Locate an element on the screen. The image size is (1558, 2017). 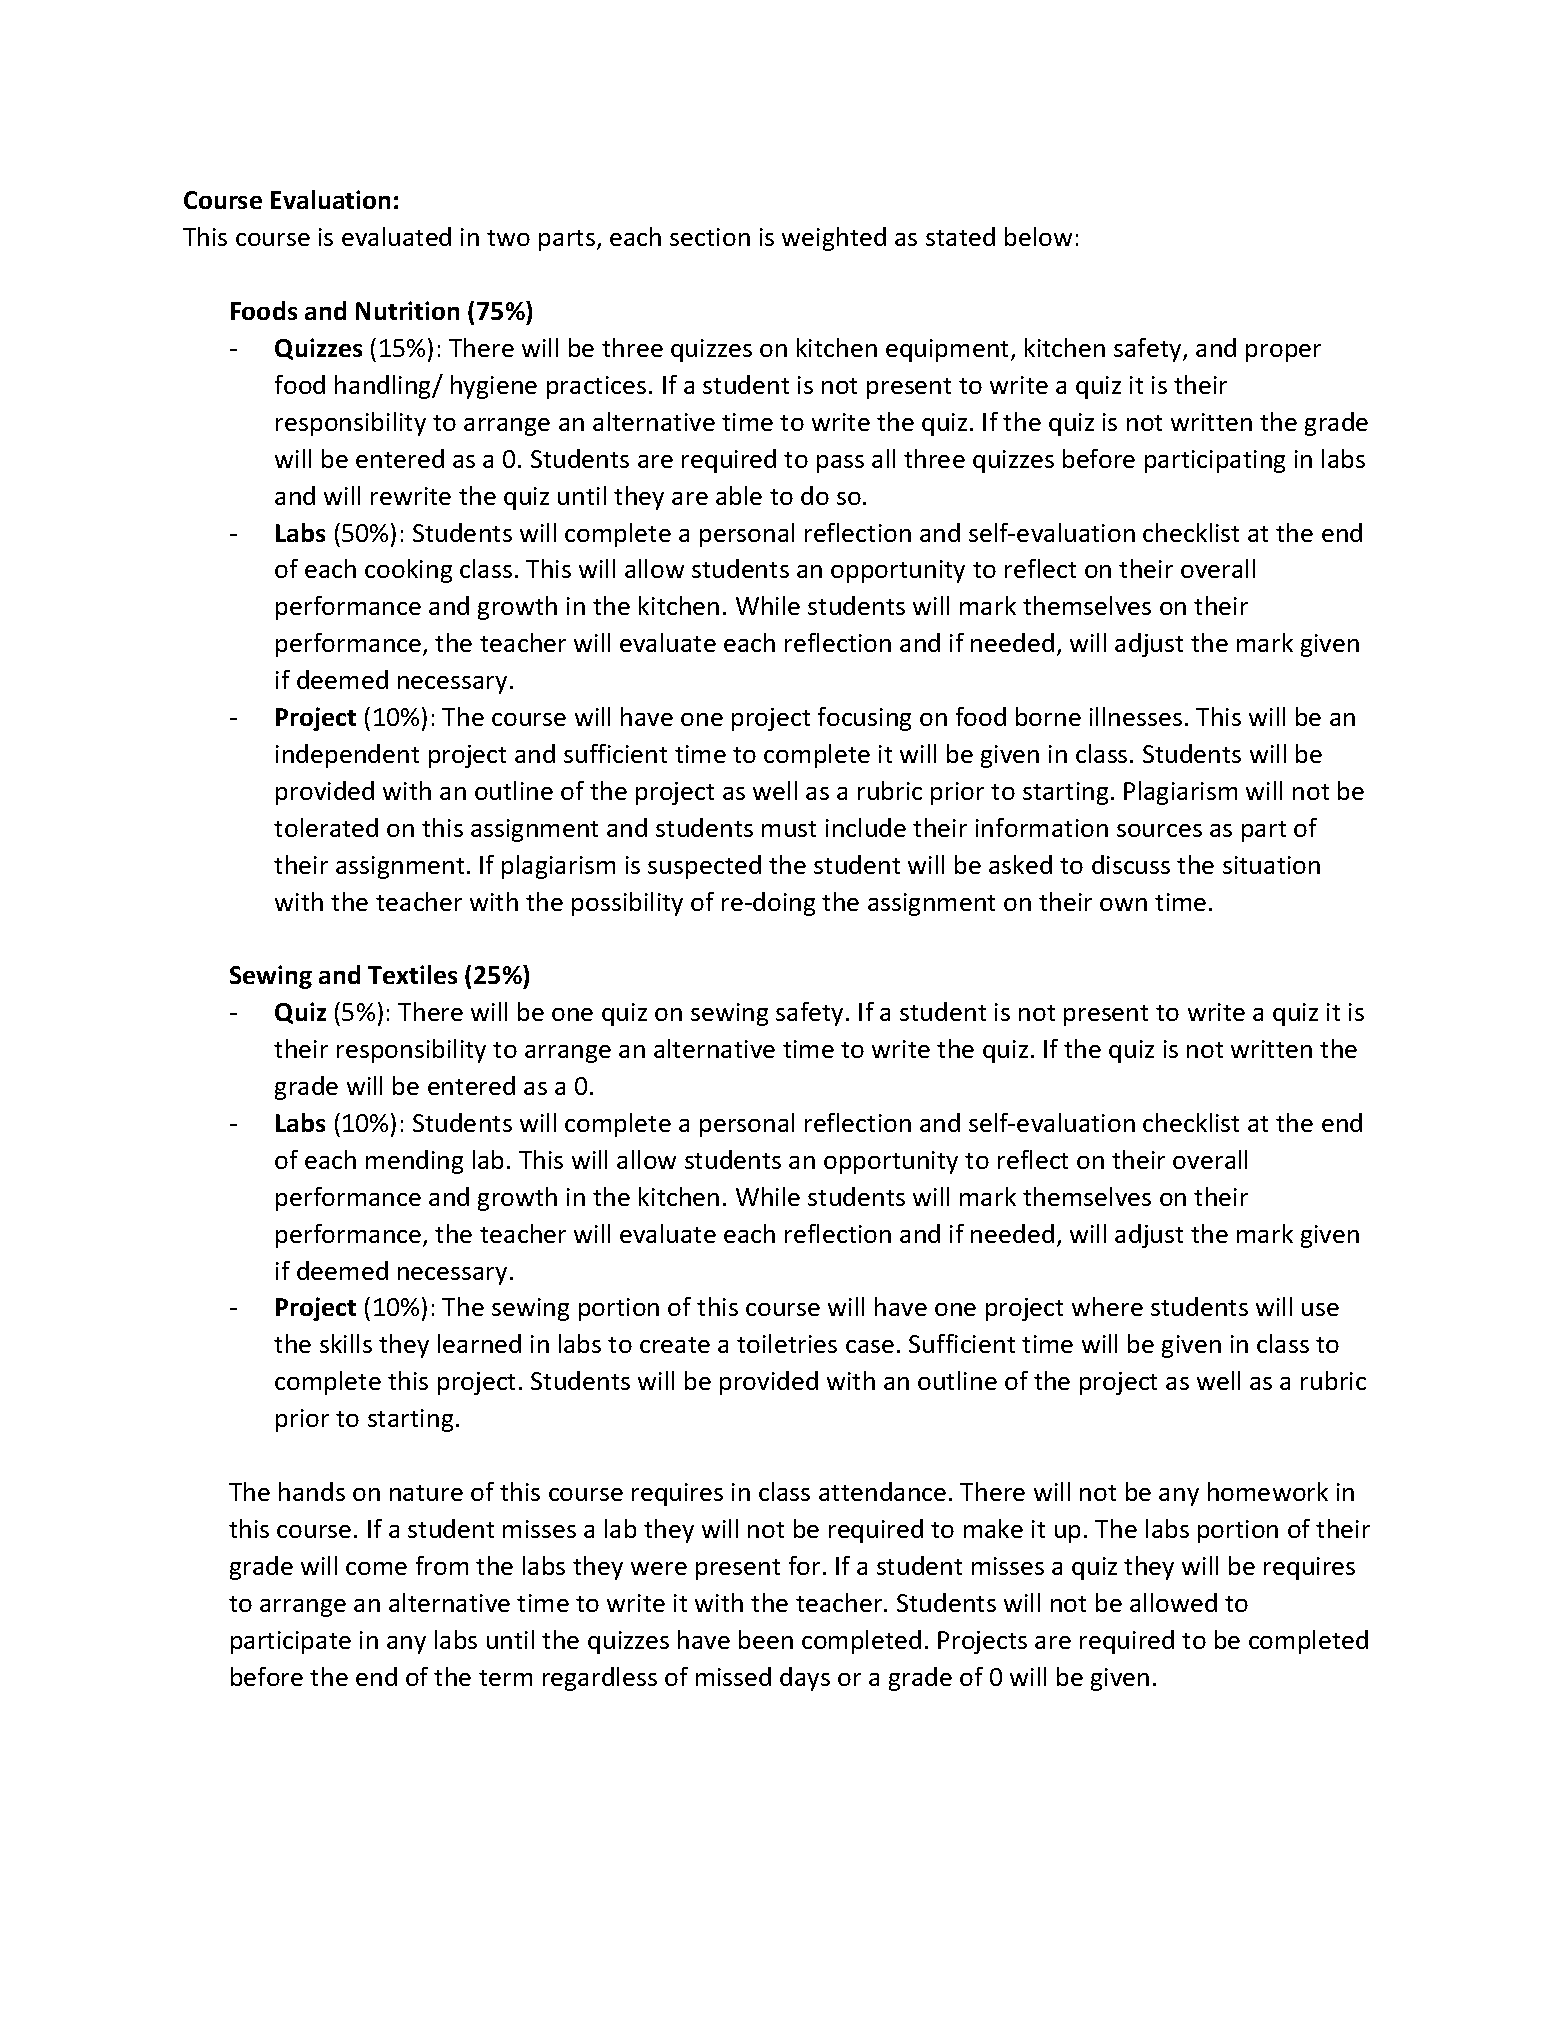
proper is located at coordinates (1283, 353).
